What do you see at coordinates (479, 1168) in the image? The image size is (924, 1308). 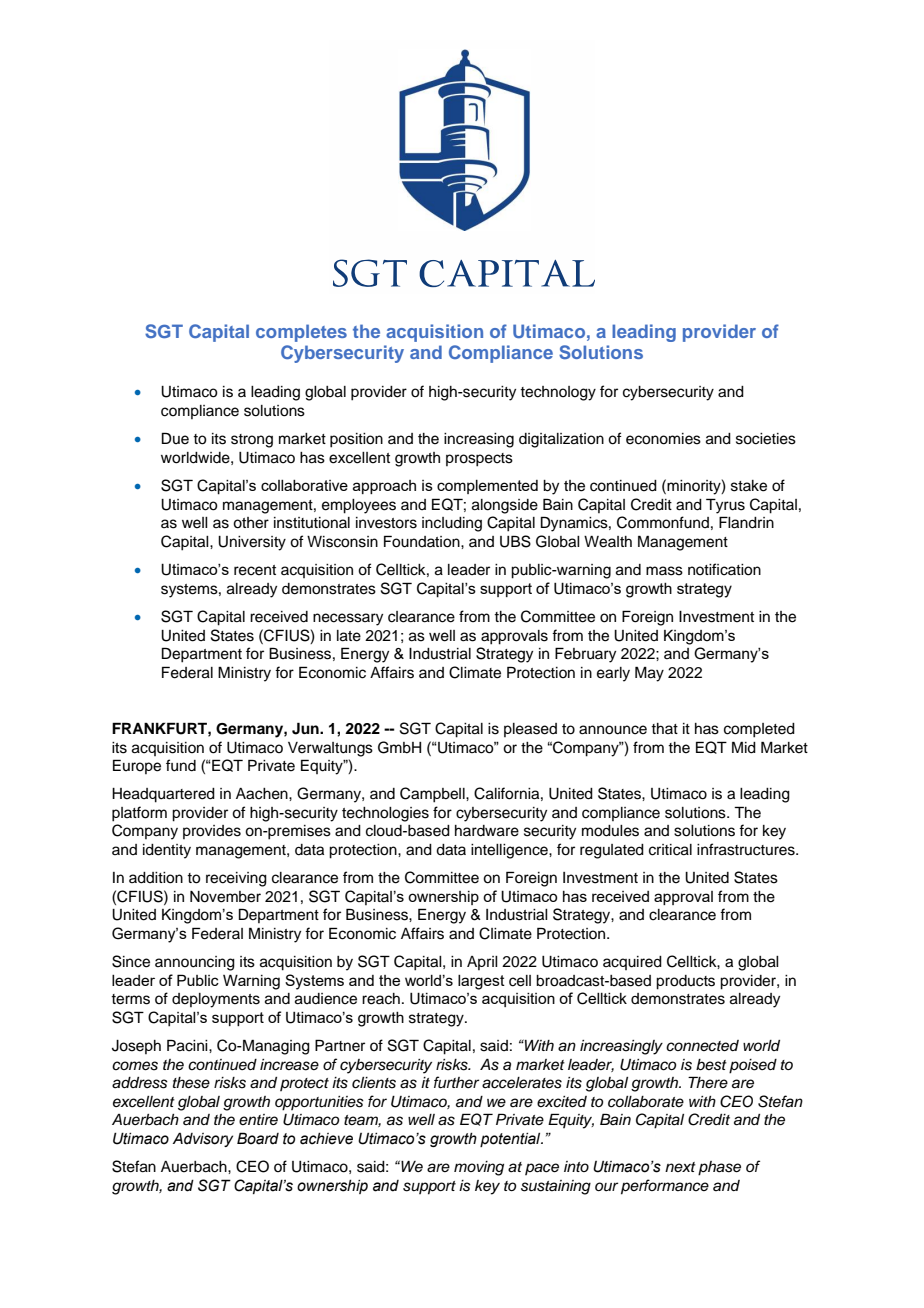 I see `moving` at bounding box center [479, 1168].
